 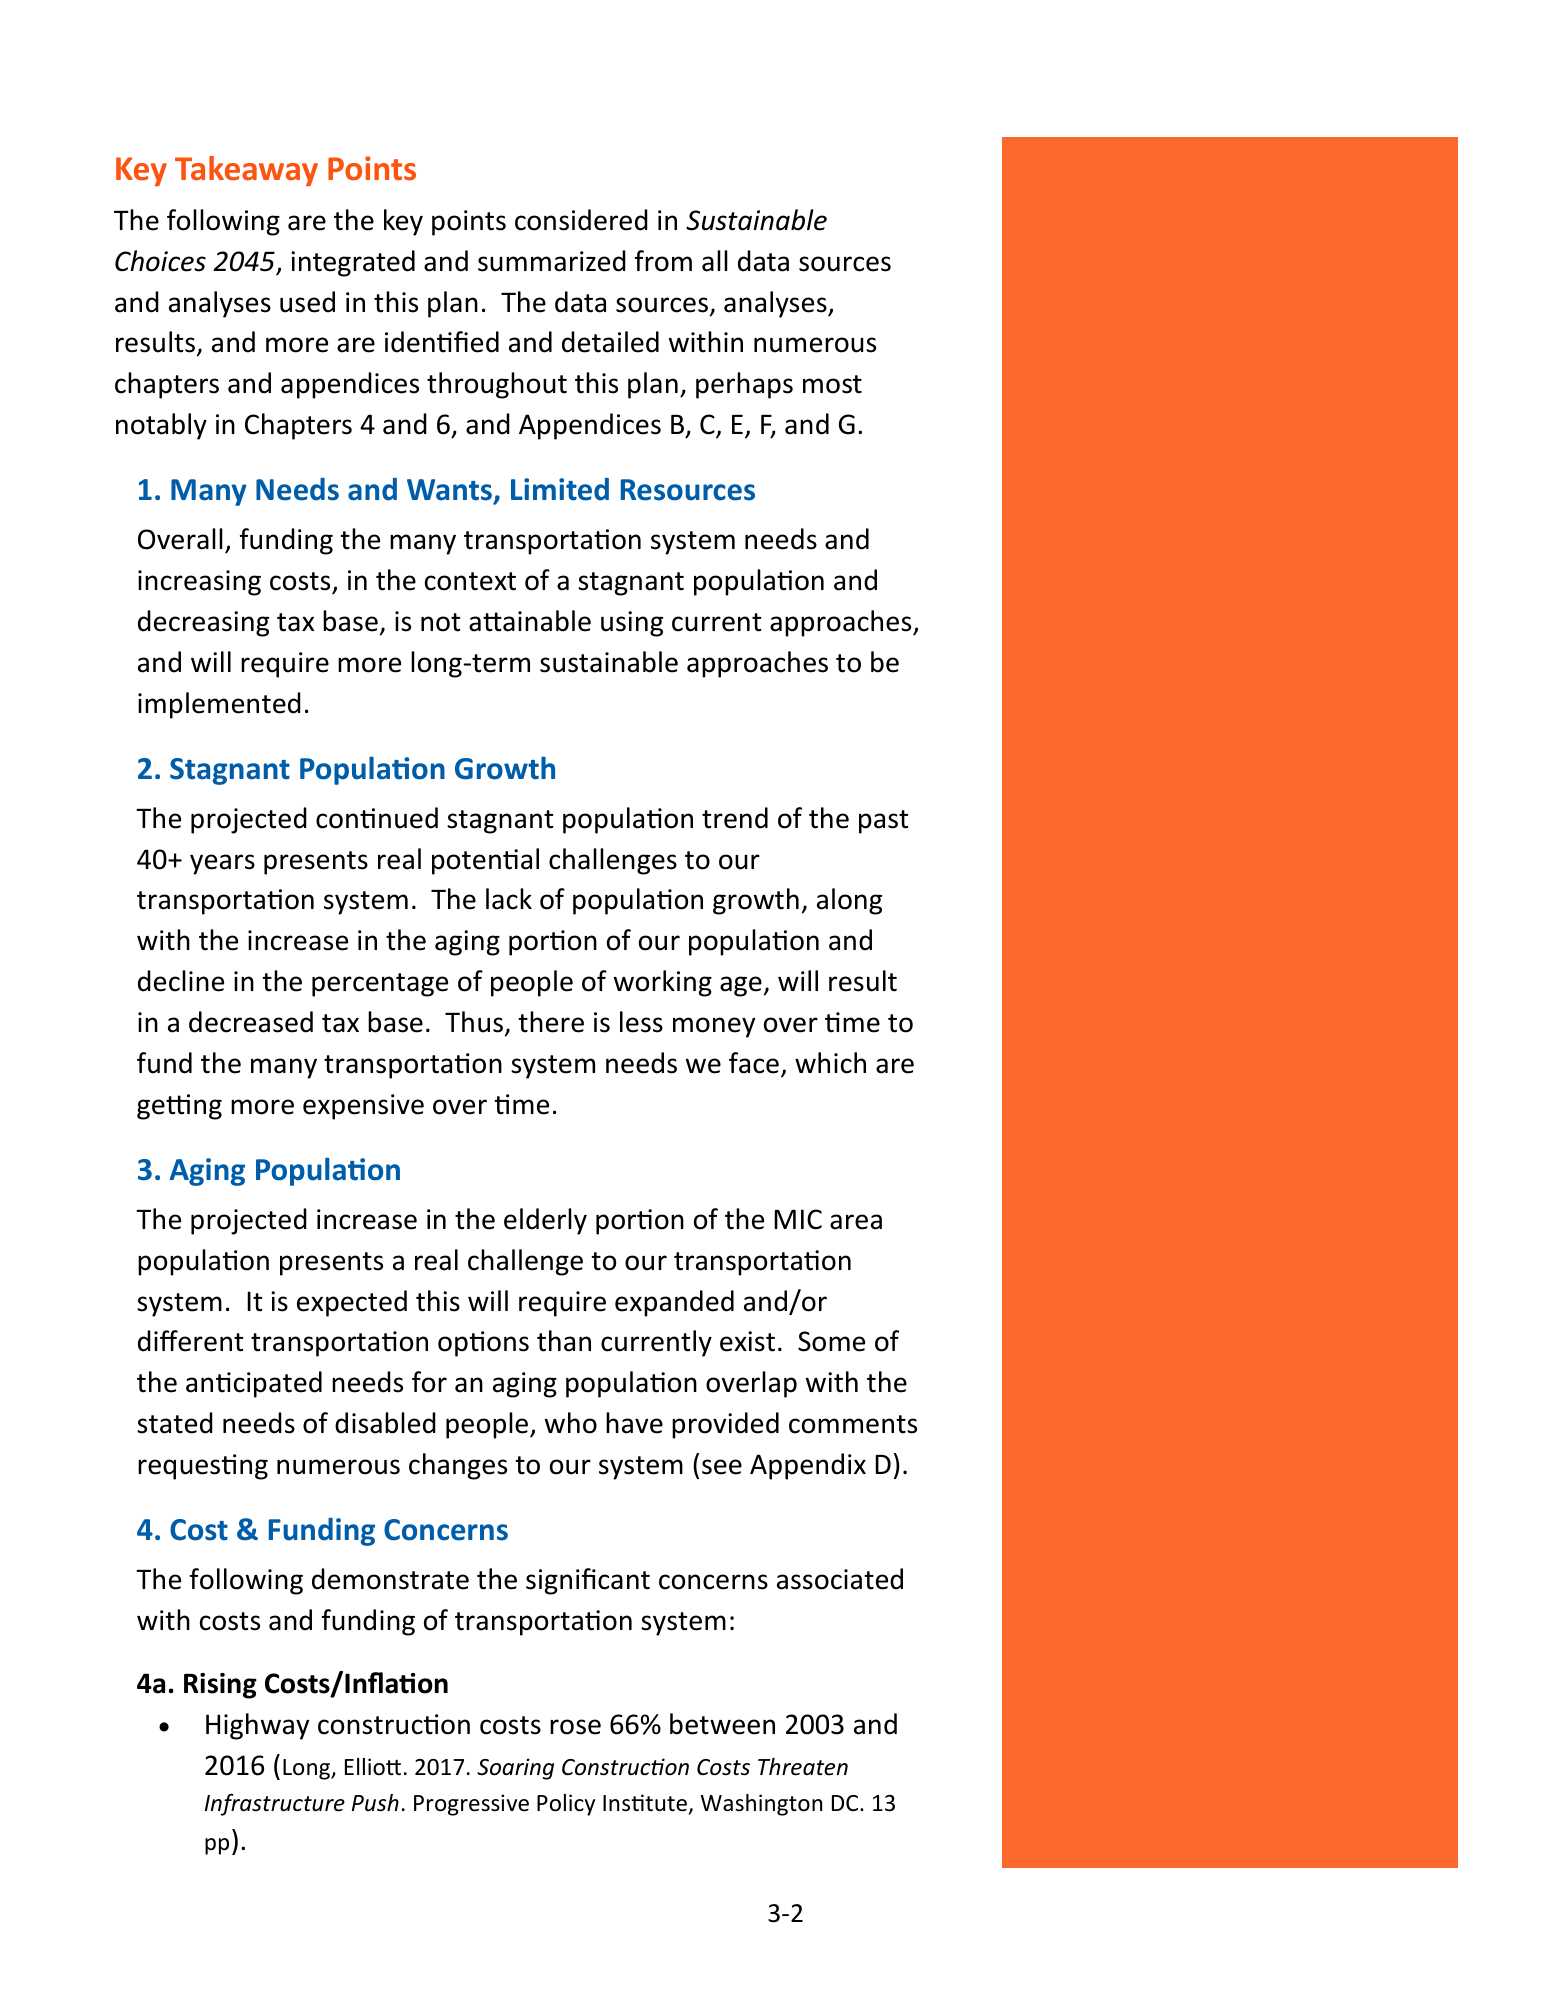 I want to click on attainable, so click(x=530, y=621).
